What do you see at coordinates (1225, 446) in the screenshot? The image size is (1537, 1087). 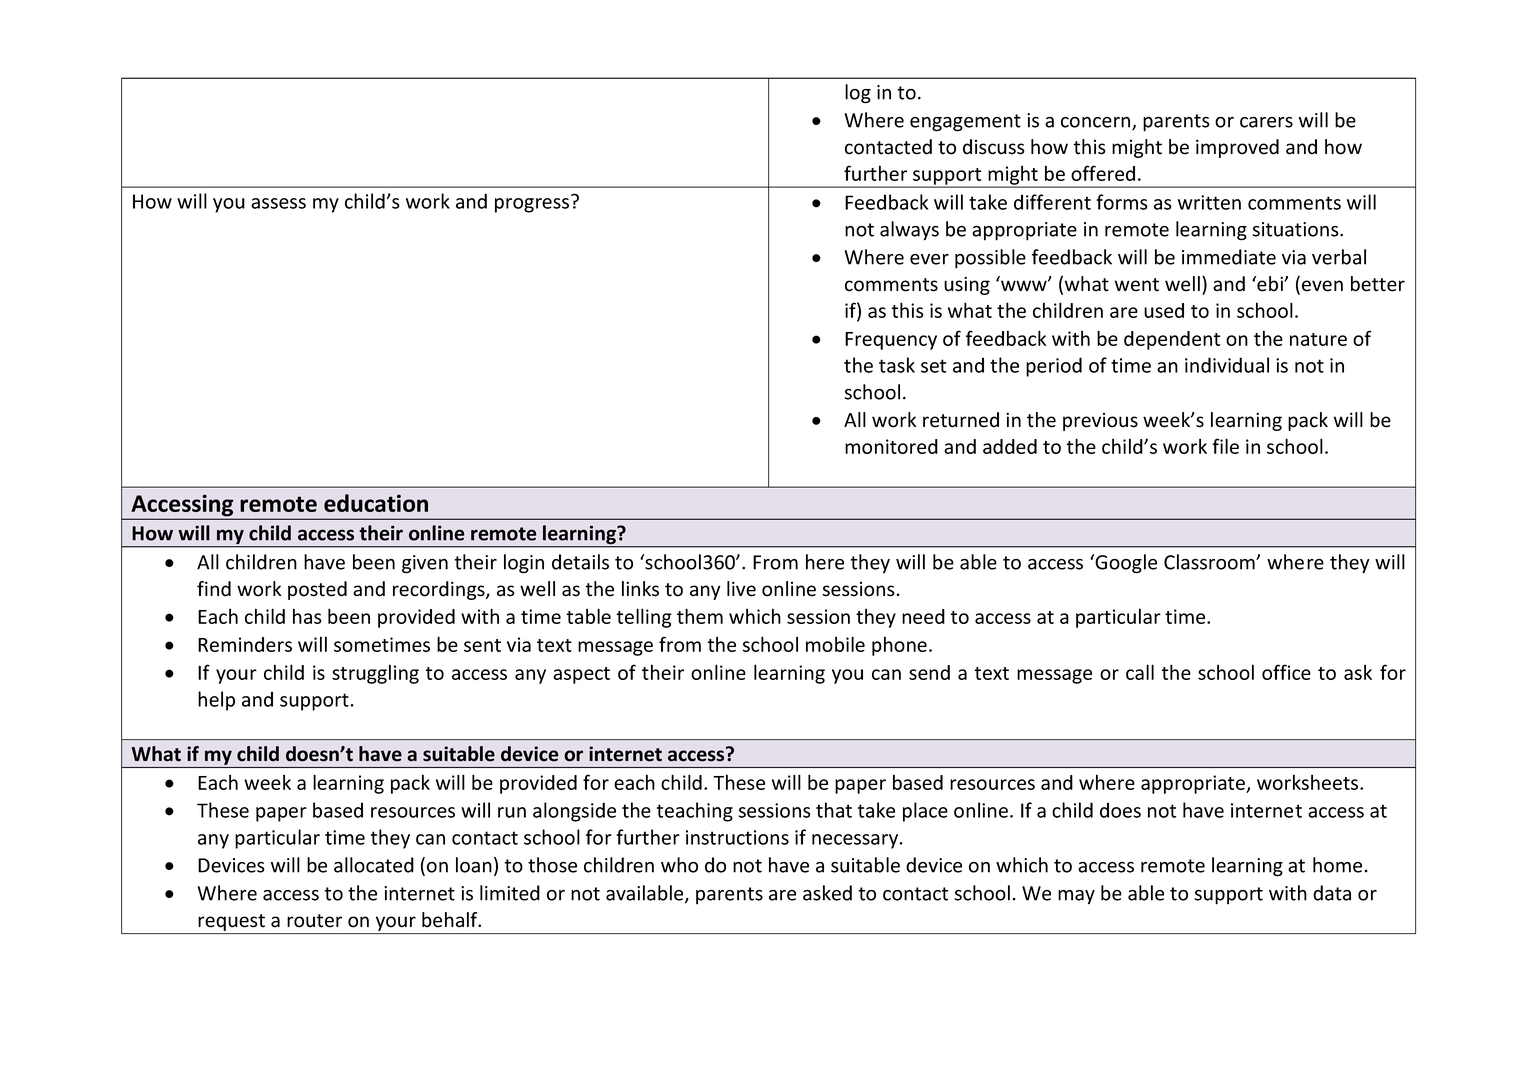 I see `file` at bounding box center [1225, 446].
